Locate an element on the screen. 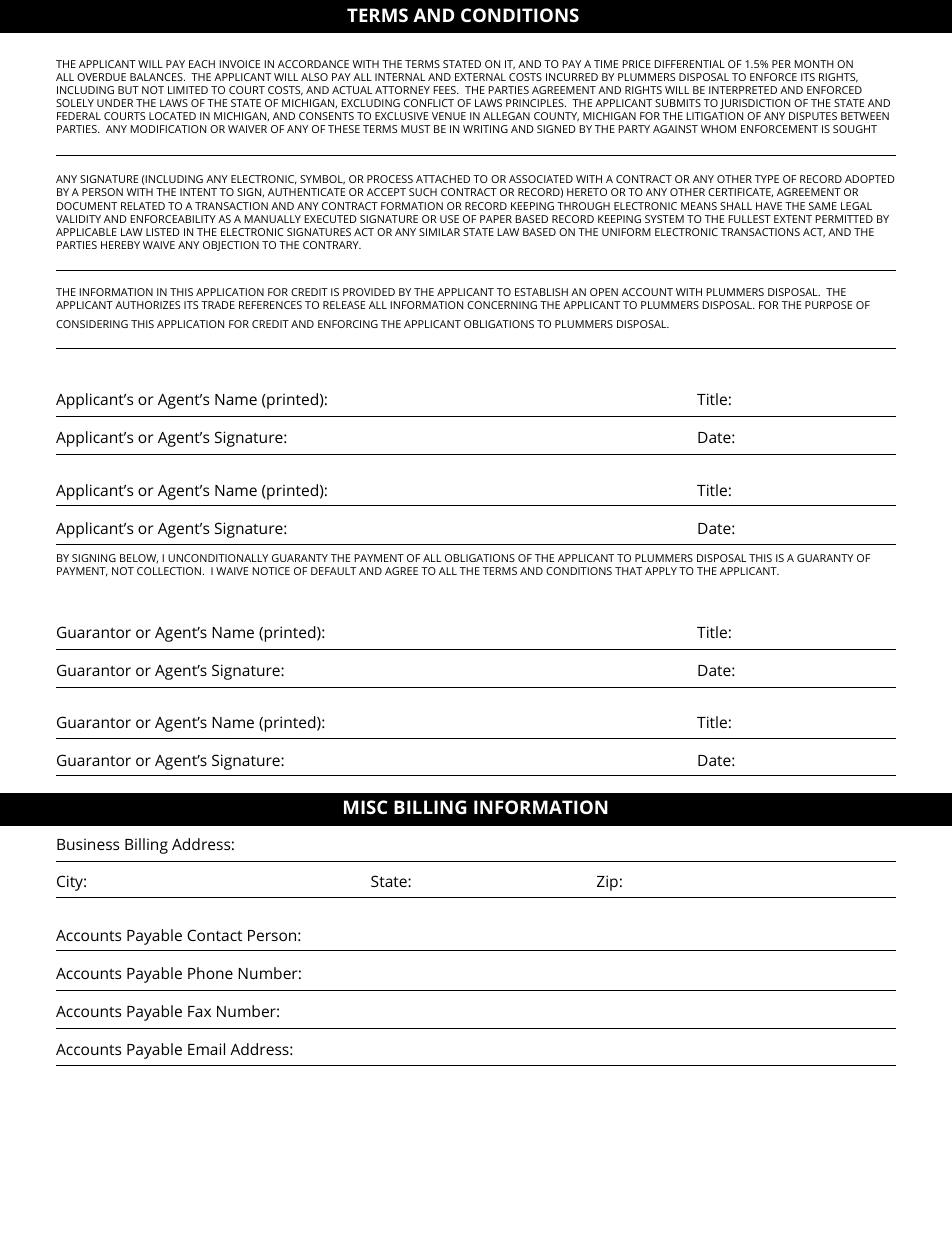 This screenshot has height=1233, width=952. PURPOSE is located at coordinates (828, 305).
